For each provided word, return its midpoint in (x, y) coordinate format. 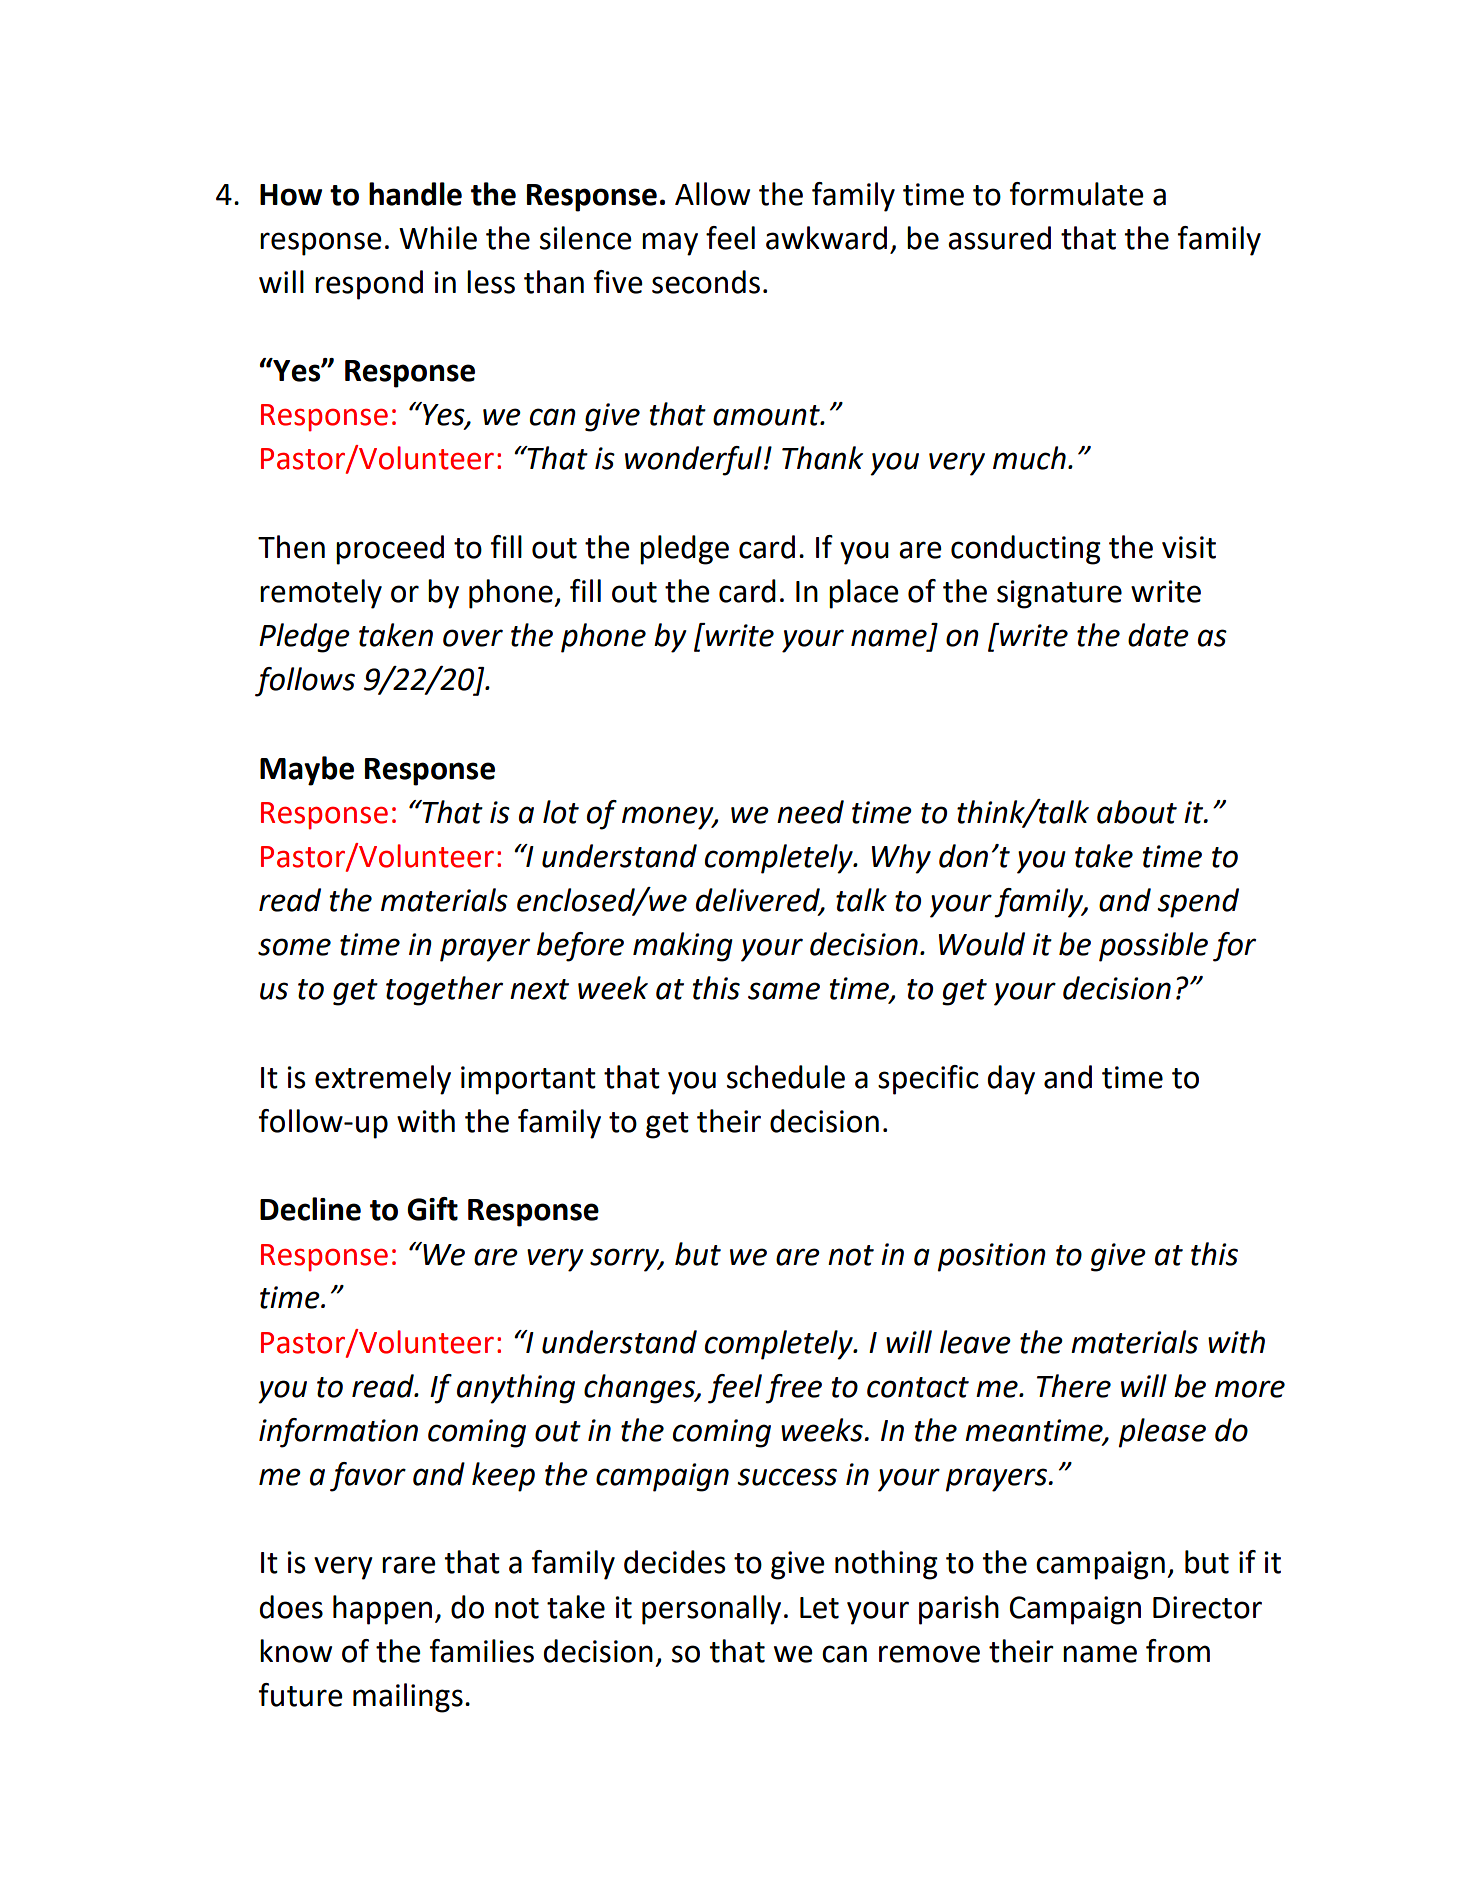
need (810, 812)
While (438, 238)
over (473, 638)
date (1158, 635)
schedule (786, 1077)
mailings (408, 1698)
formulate (1077, 194)
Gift (432, 1209)
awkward (826, 238)
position (992, 1257)
